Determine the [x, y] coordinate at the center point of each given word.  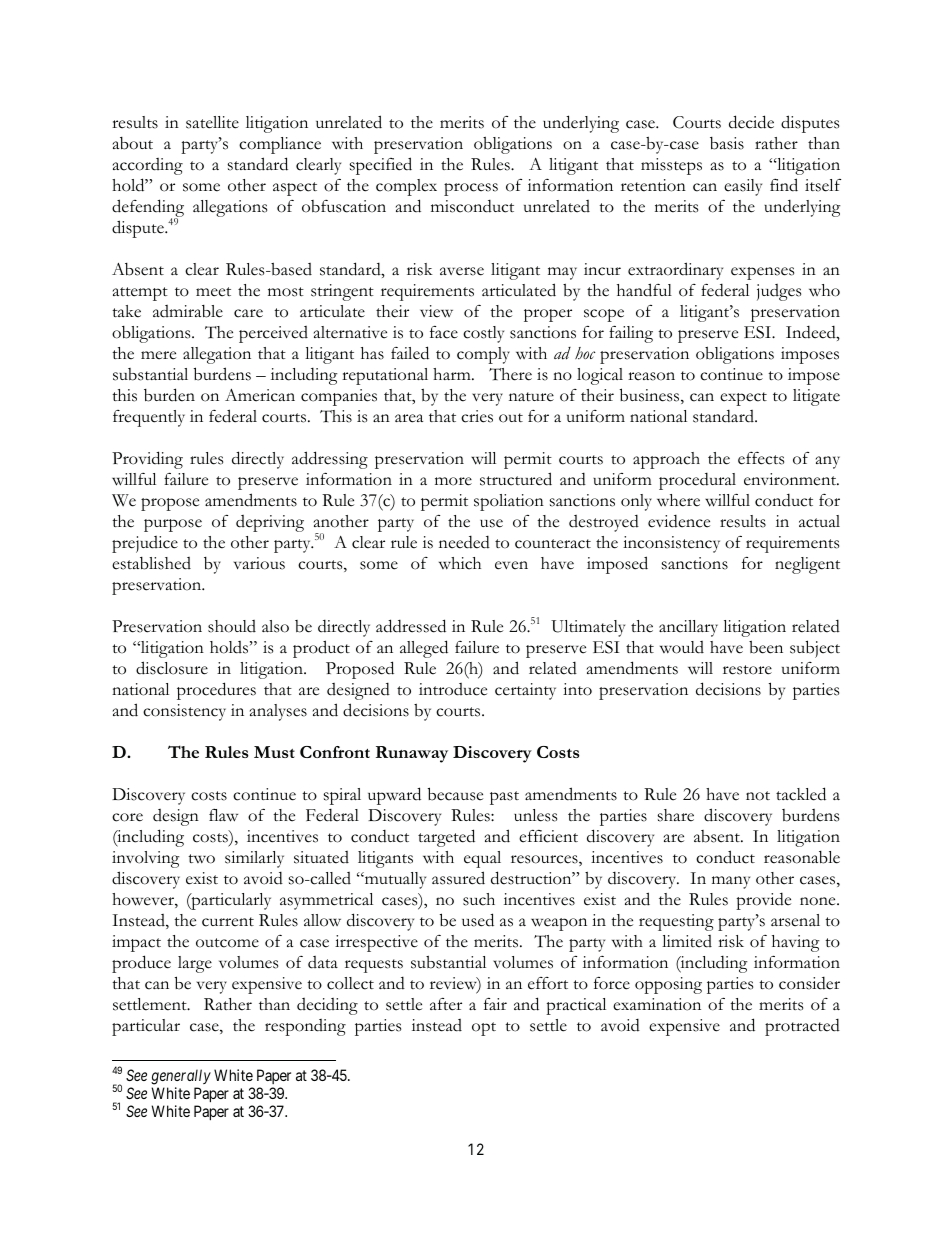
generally [181, 1077]
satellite [212, 122]
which [460, 563]
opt [484, 1029]
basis [727, 143]
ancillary [688, 628]
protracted [802, 1027]
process [471, 189]
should [232, 626]
